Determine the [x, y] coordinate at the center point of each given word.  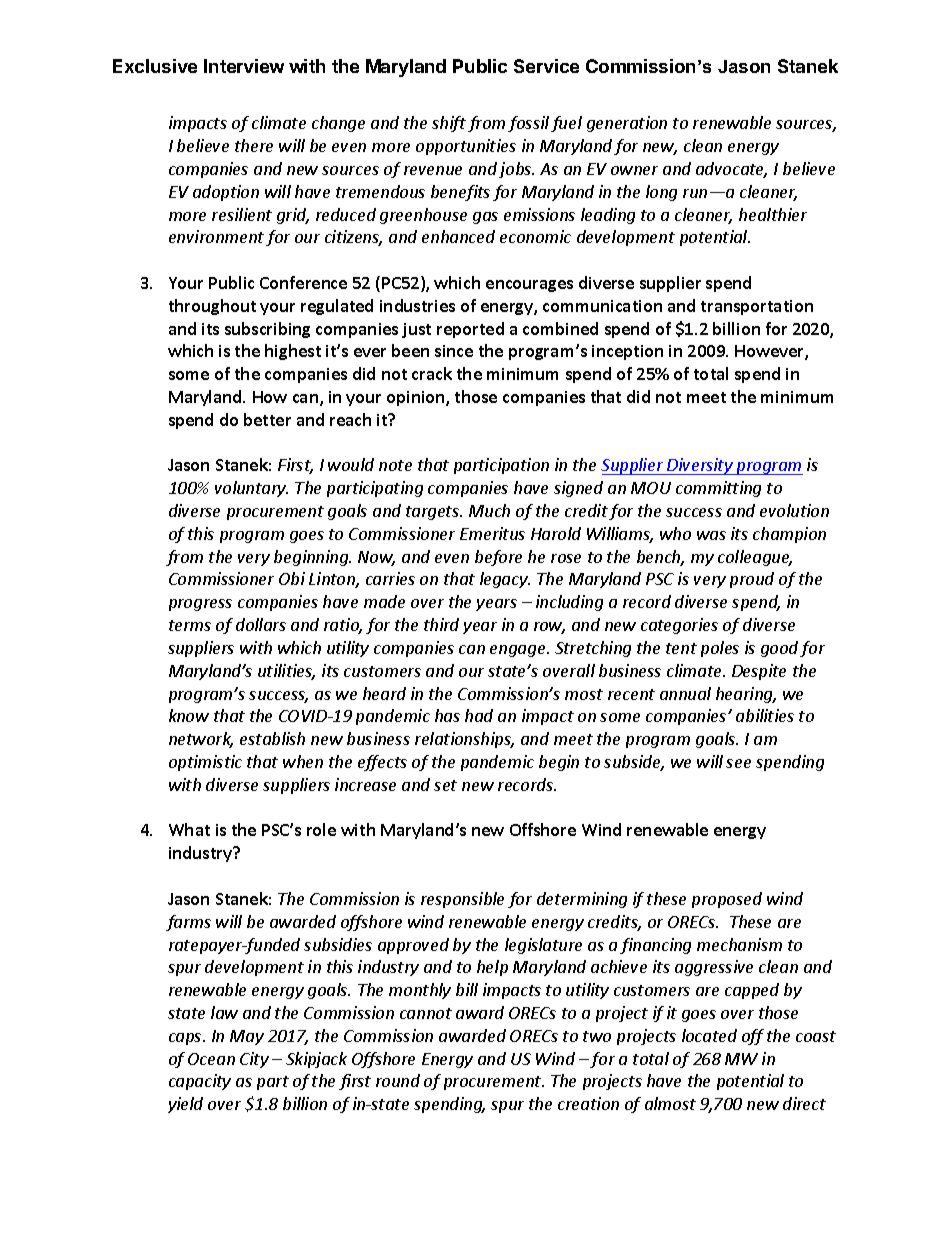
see [738, 763]
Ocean [211, 1059]
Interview [244, 66]
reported [470, 330]
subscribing [267, 330]
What [189, 829]
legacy [505, 580]
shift [449, 124]
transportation [757, 307]
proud [752, 580]
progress [200, 605]
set [445, 785]
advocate [731, 170]
